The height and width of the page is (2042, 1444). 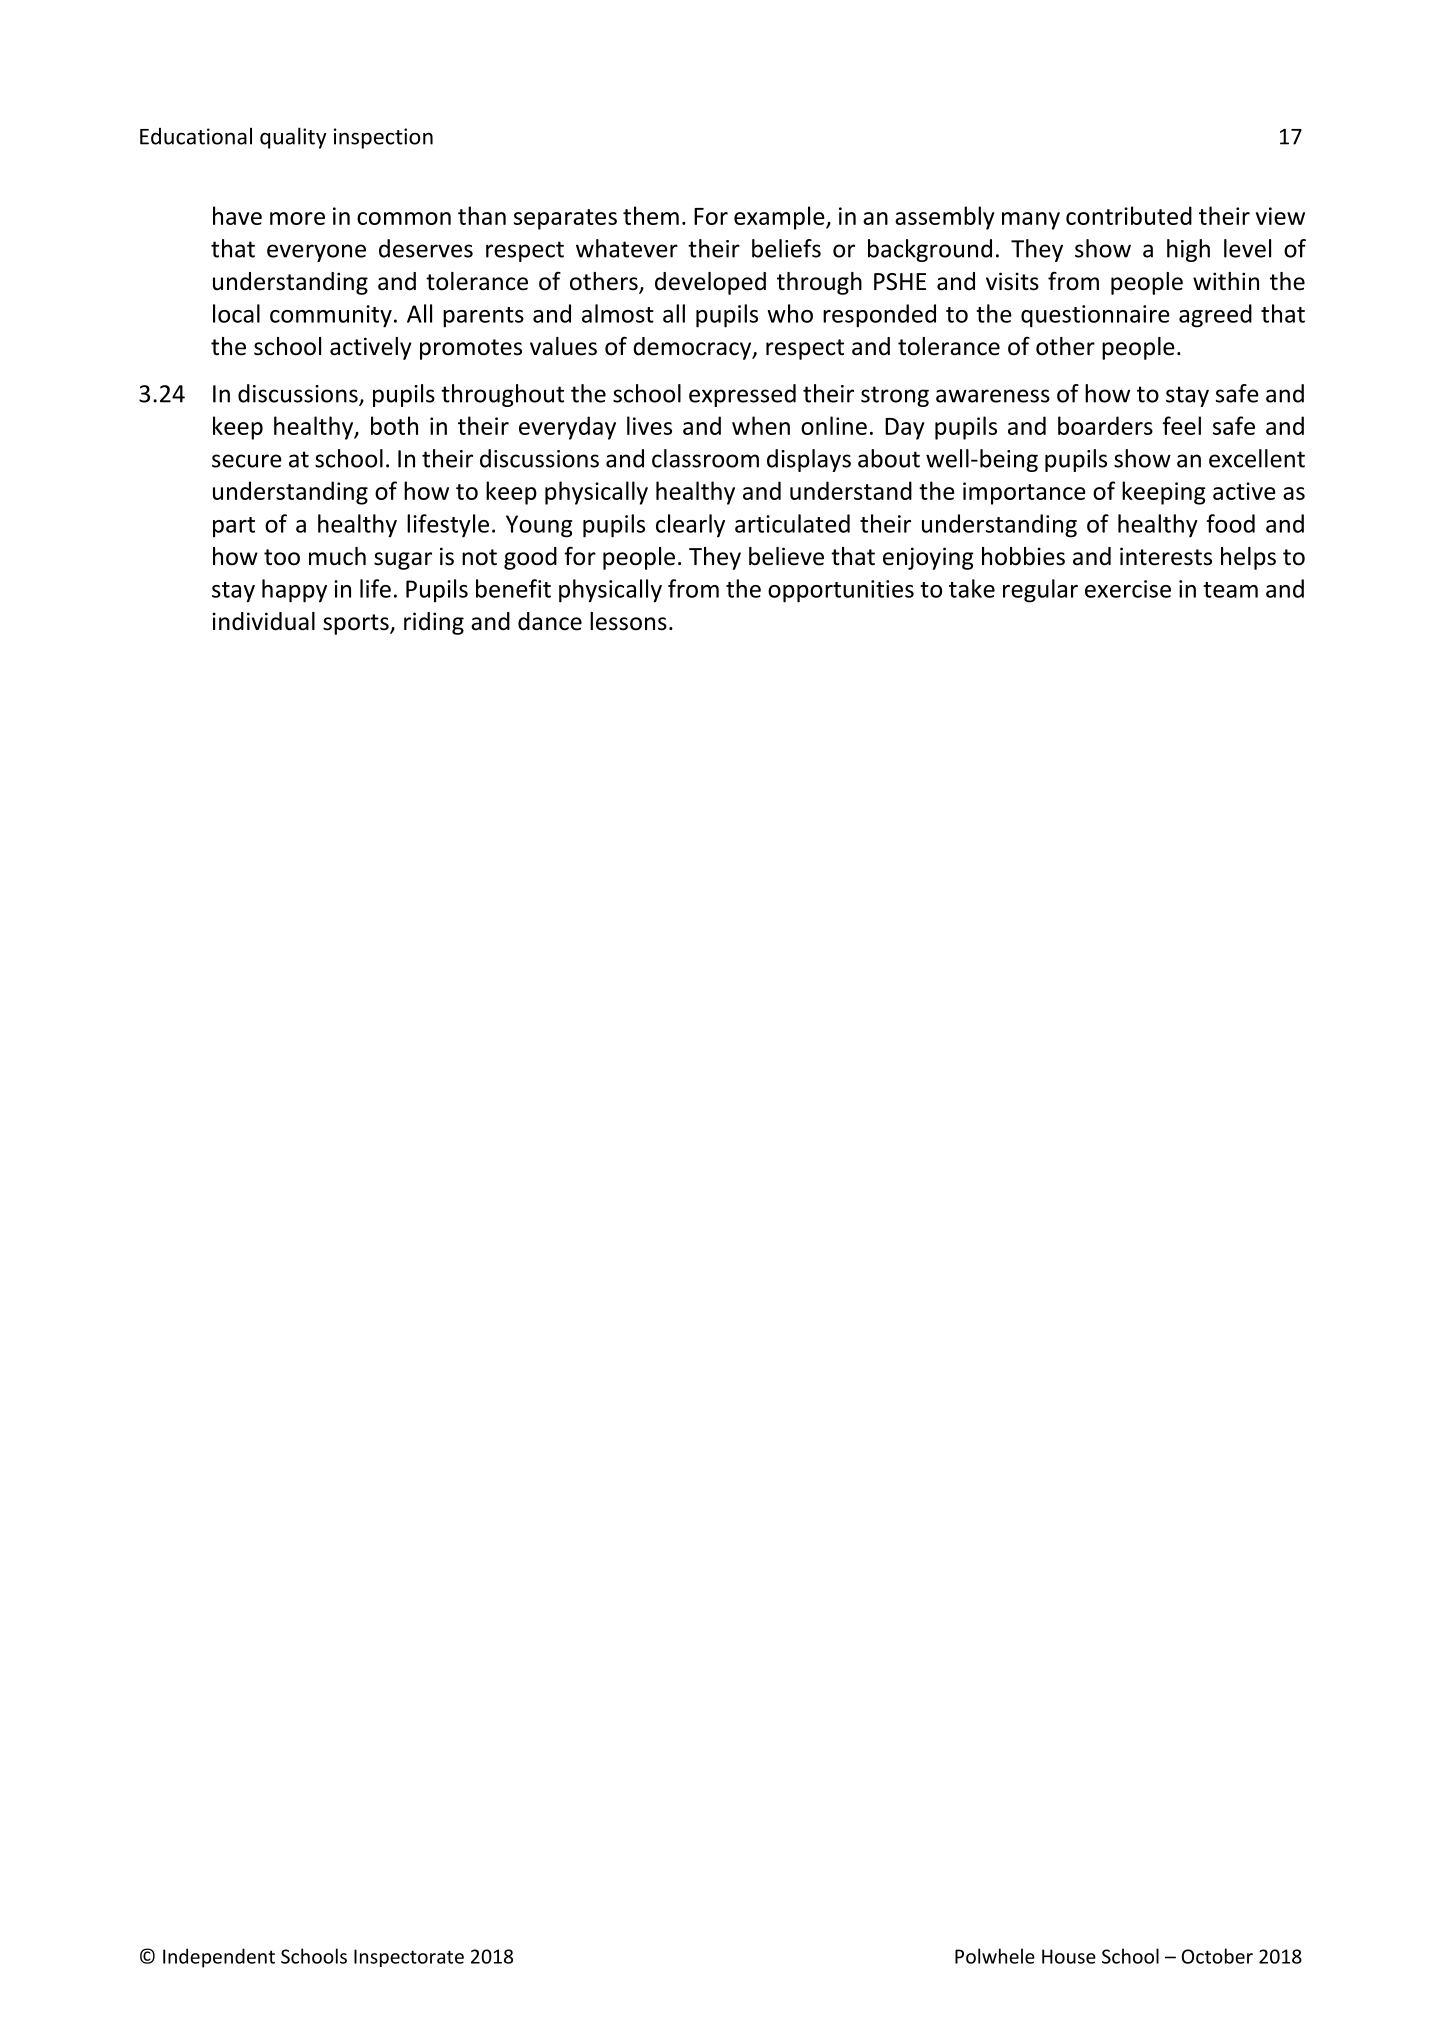 I want to click on much, so click(x=337, y=556).
